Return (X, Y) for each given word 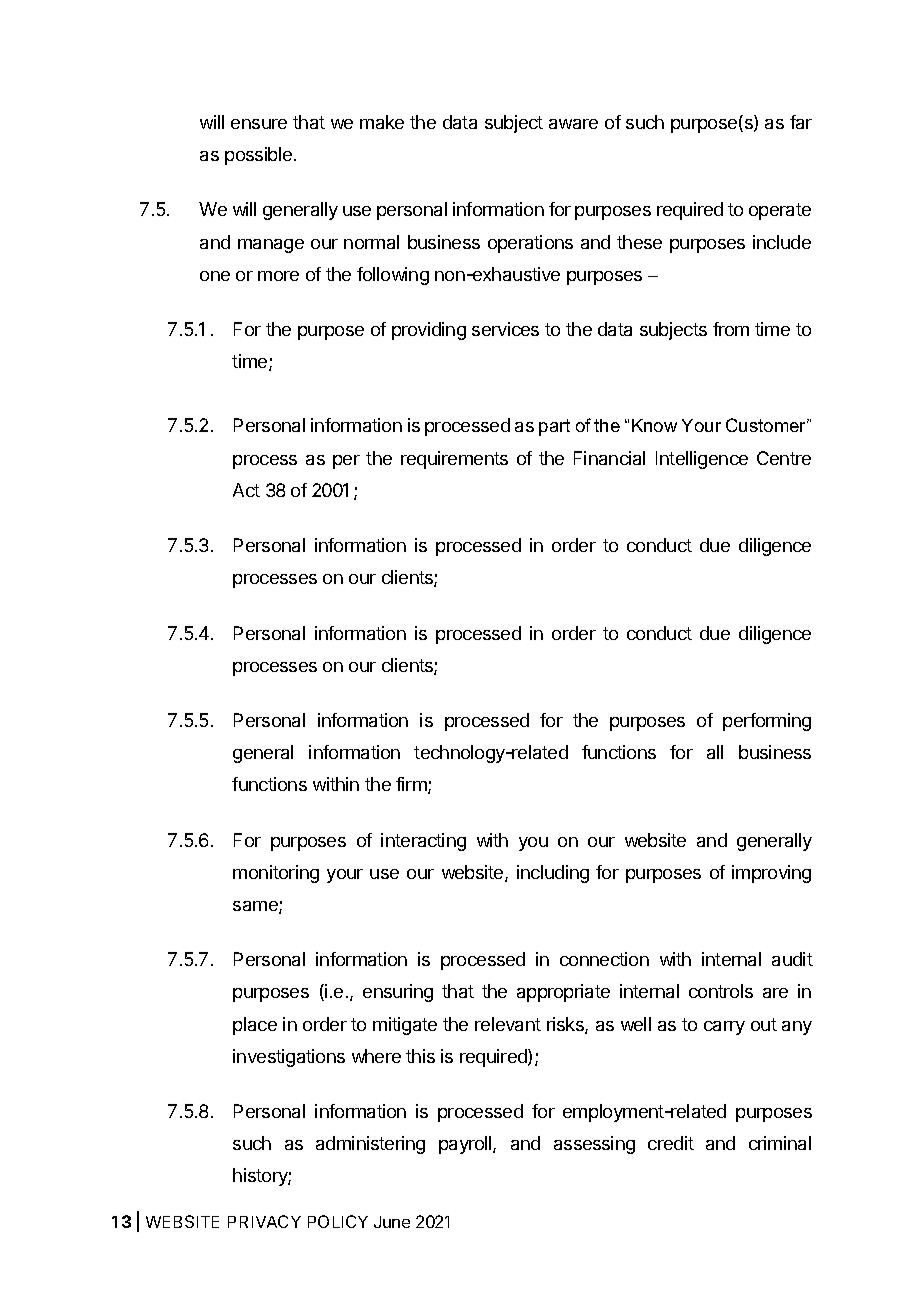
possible (260, 156)
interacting (423, 842)
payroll (466, 1145)
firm (412, 785)
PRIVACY (264, 1221)
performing (767, 722)
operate (780, 211)
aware (573, 124)
